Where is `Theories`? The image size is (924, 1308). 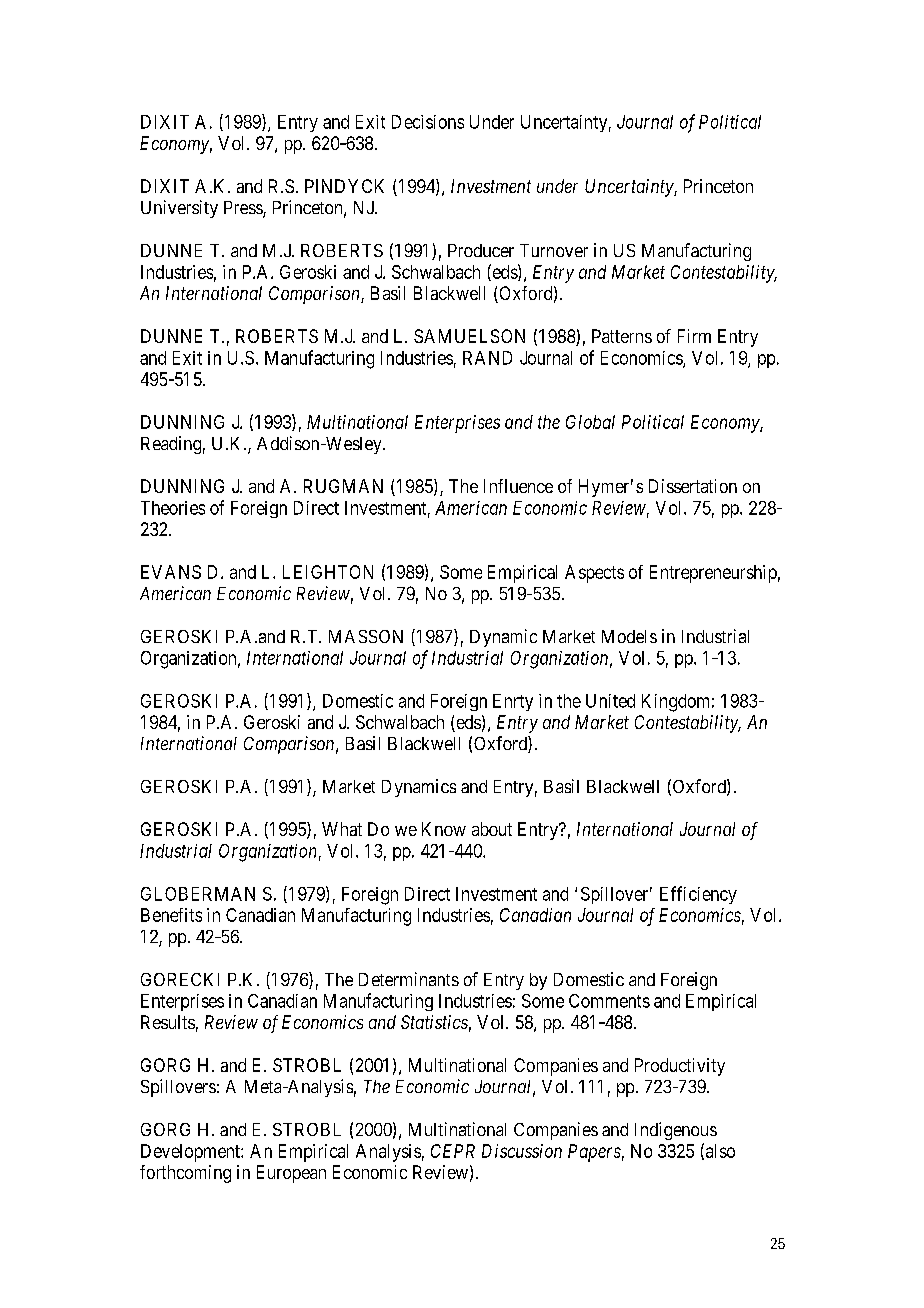 Theories is located at coordinates (173, 508).
